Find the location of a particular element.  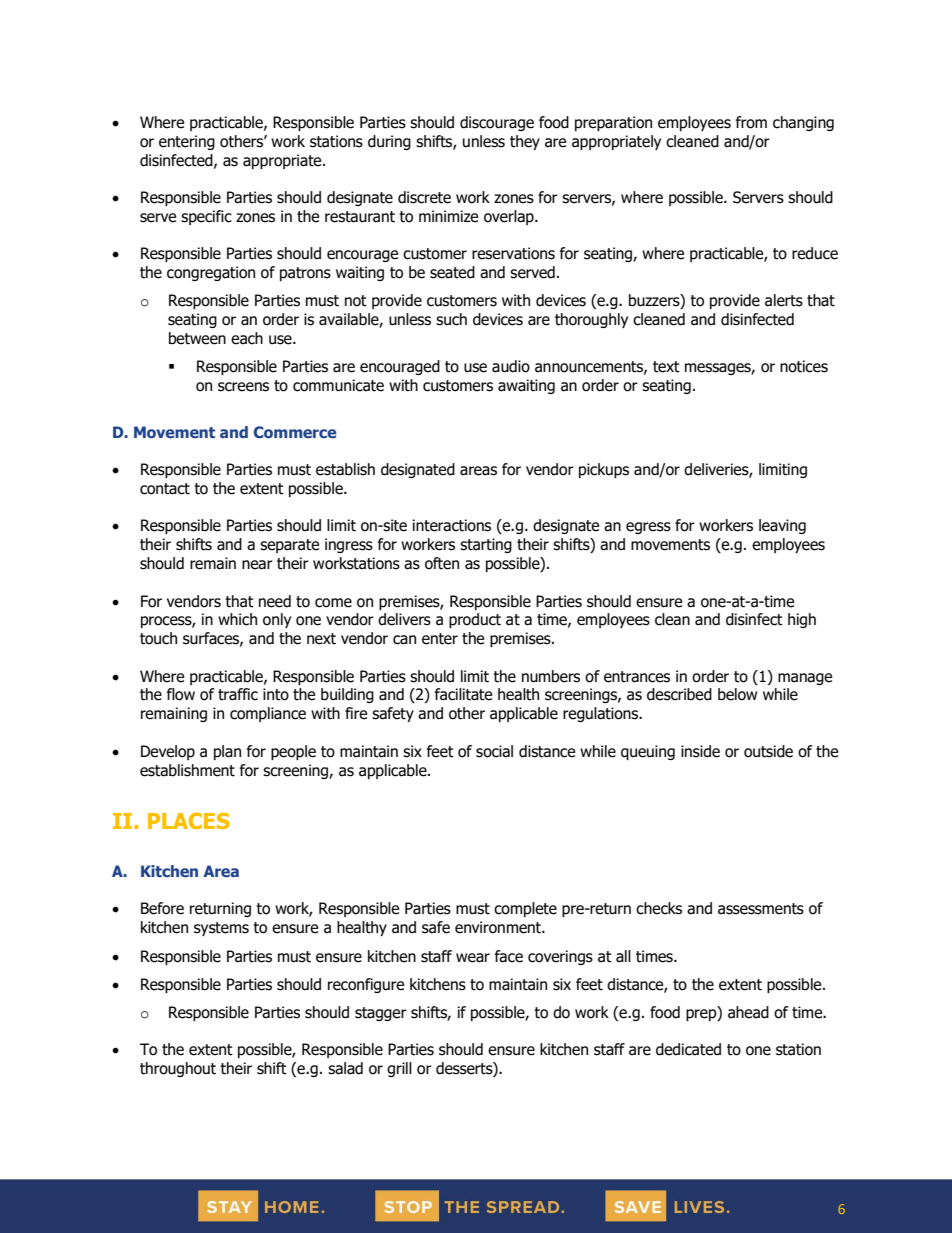

discourage is located at coordinates (497, 123).
